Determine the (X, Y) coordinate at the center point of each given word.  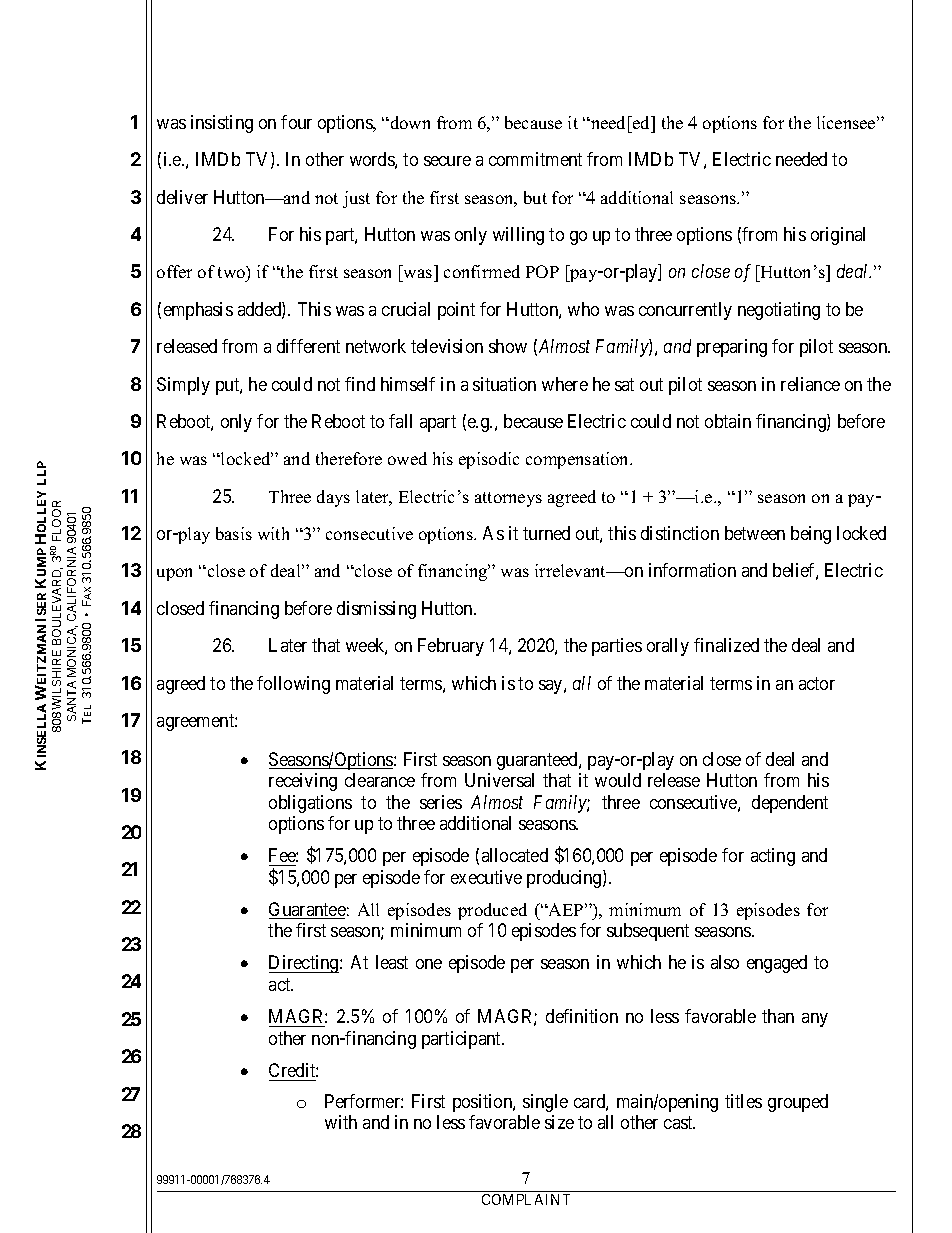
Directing (305, 964)
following (293, 685)
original (838, 236)
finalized (726, 645)
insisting (222, 124)
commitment (535, 159)
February (451, 647)
